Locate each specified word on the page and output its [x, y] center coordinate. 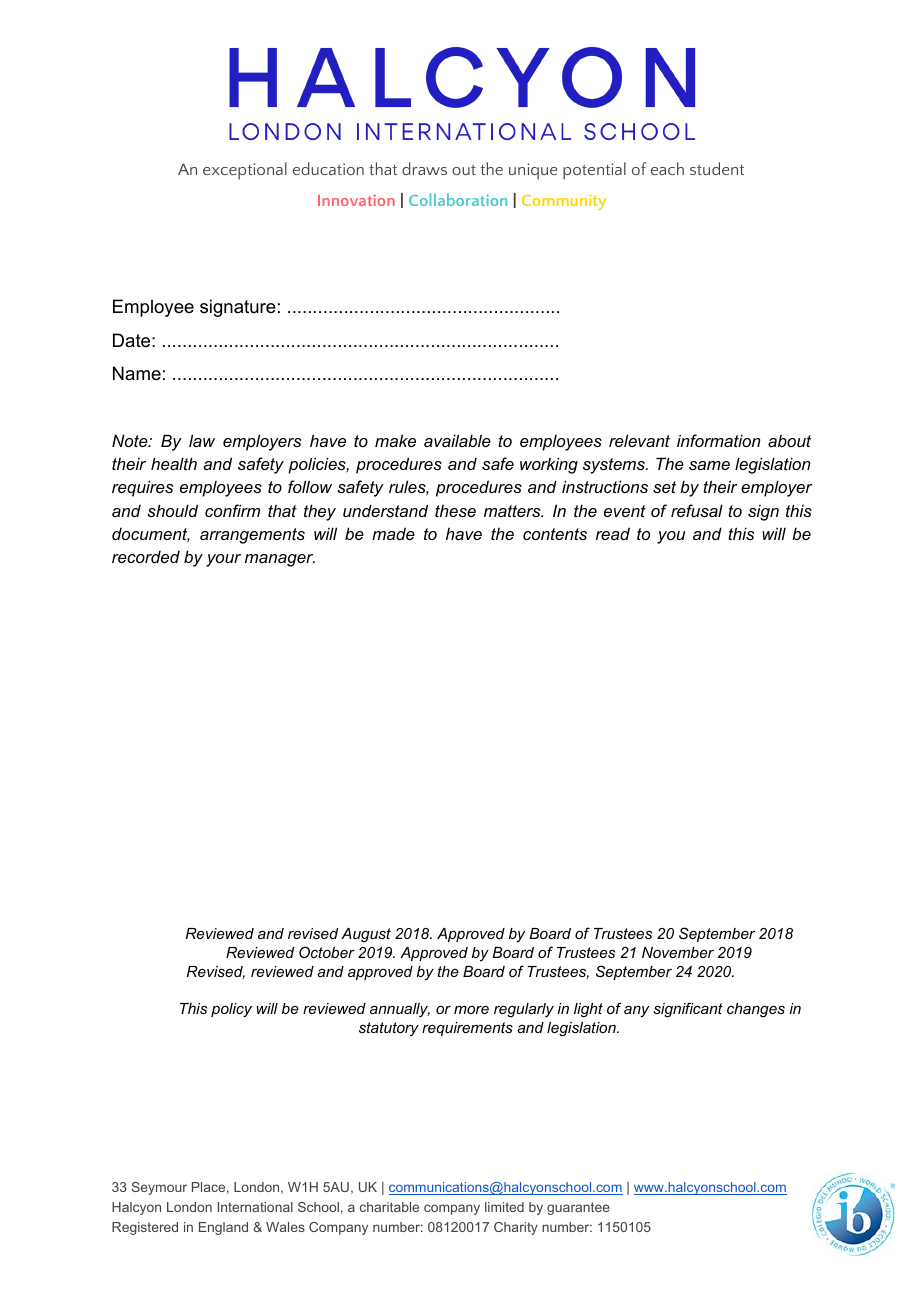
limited [504, 1207]
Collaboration [458, 199]
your [223, 560]
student [717, 168]
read [613, 533]
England [223, 1228]
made [393, 533]
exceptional [245, 171]
